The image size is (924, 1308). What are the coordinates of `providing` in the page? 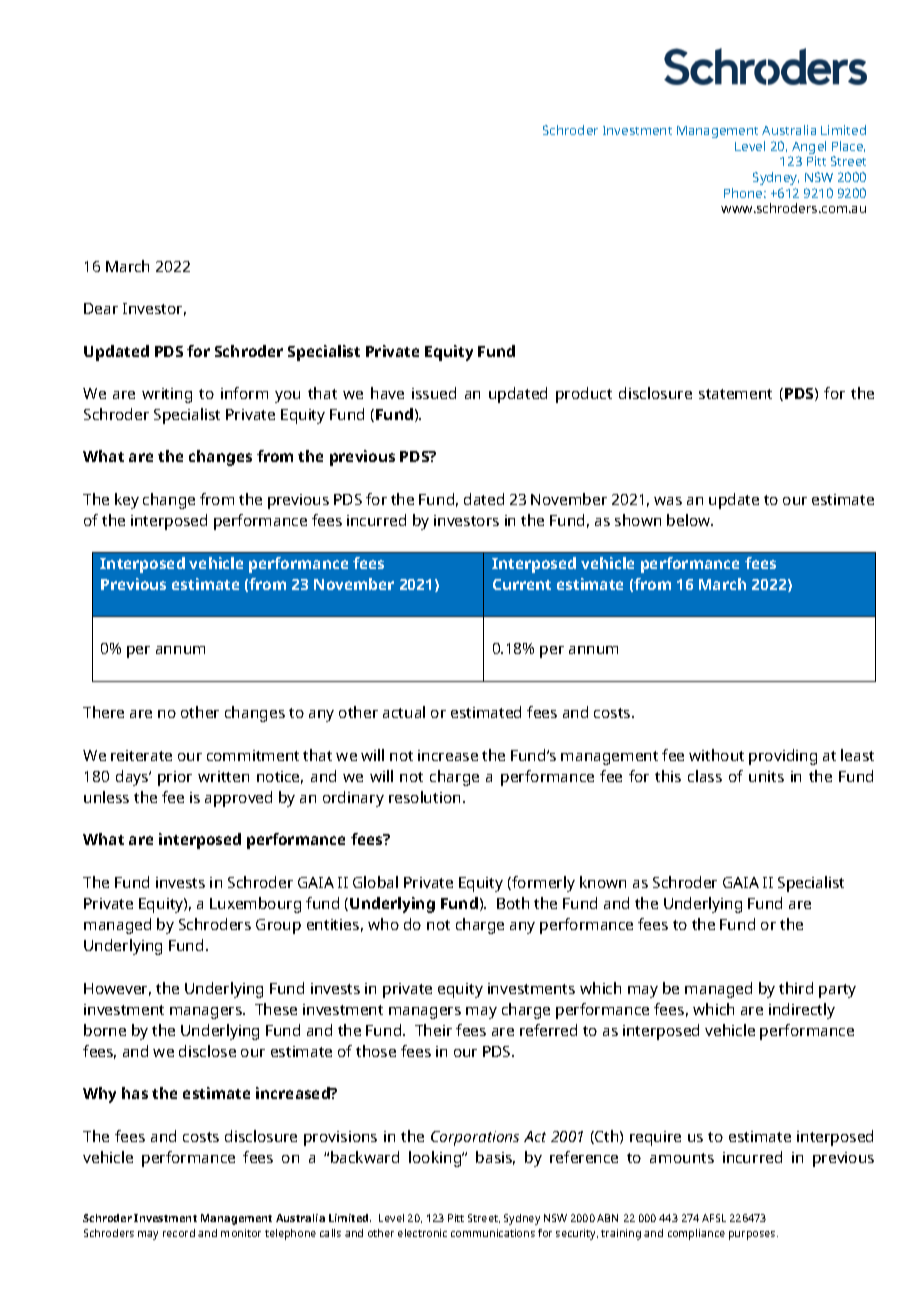 It's located at (783, 757).
